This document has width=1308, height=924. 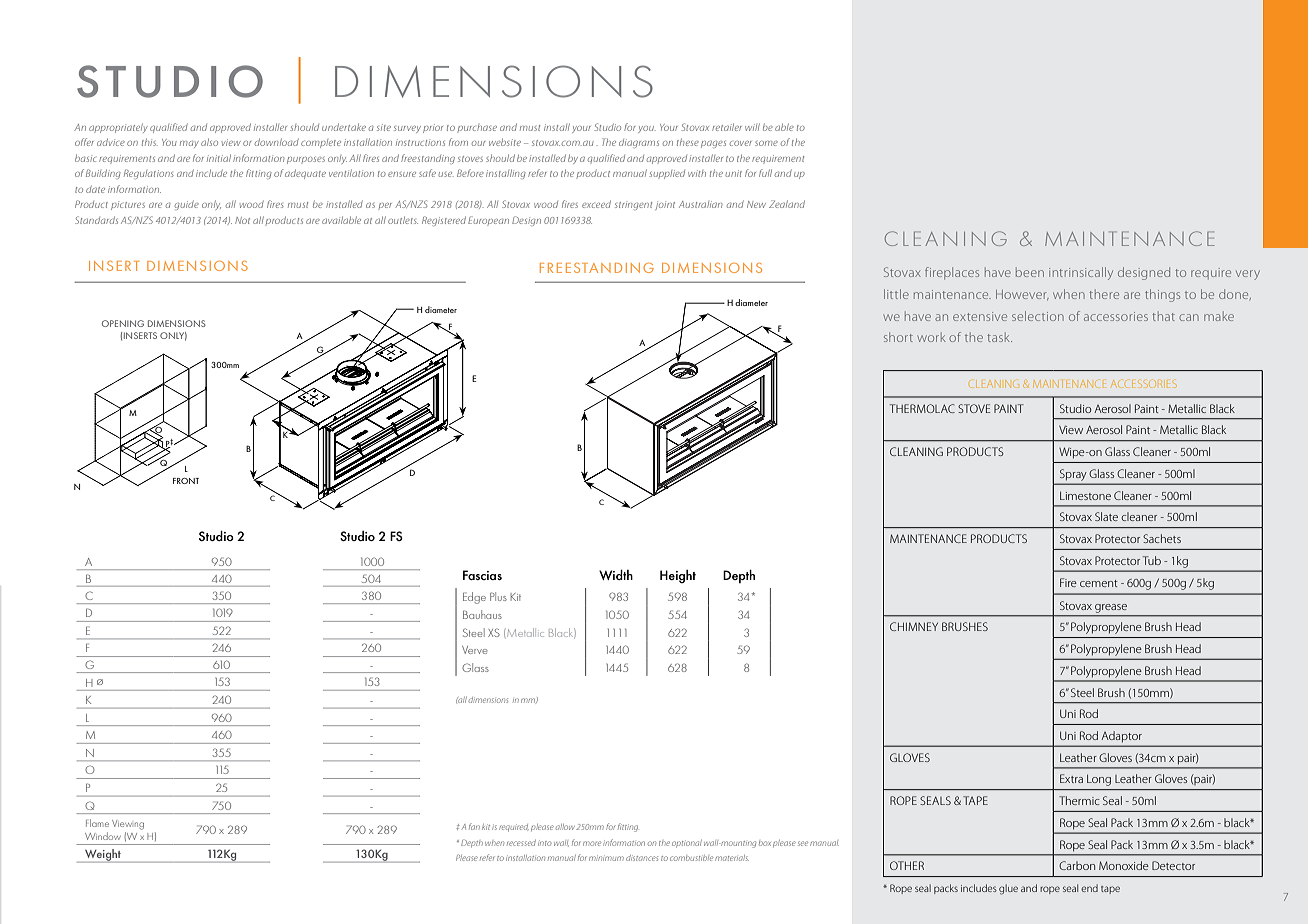 What do you see at coordinates (766, 143) in the document?
I see `some` at bounding box center [766, 143].
